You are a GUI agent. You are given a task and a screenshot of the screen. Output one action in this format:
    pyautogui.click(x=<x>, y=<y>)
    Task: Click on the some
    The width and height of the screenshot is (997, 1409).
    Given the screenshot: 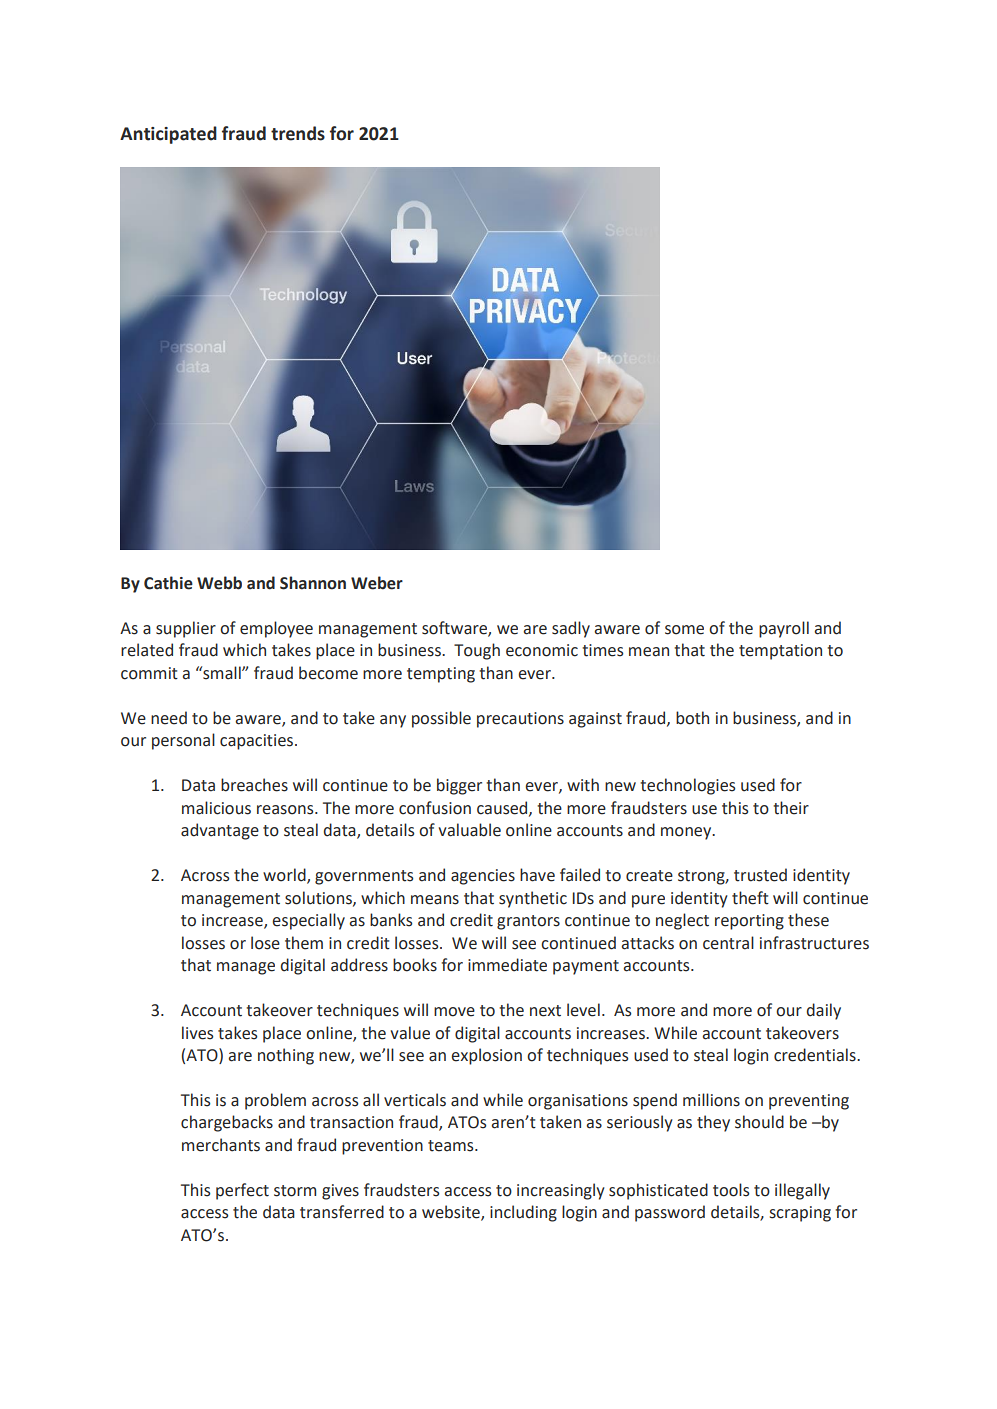 What is the action you would take?
    pyautogui.click(x=684, y=630)
